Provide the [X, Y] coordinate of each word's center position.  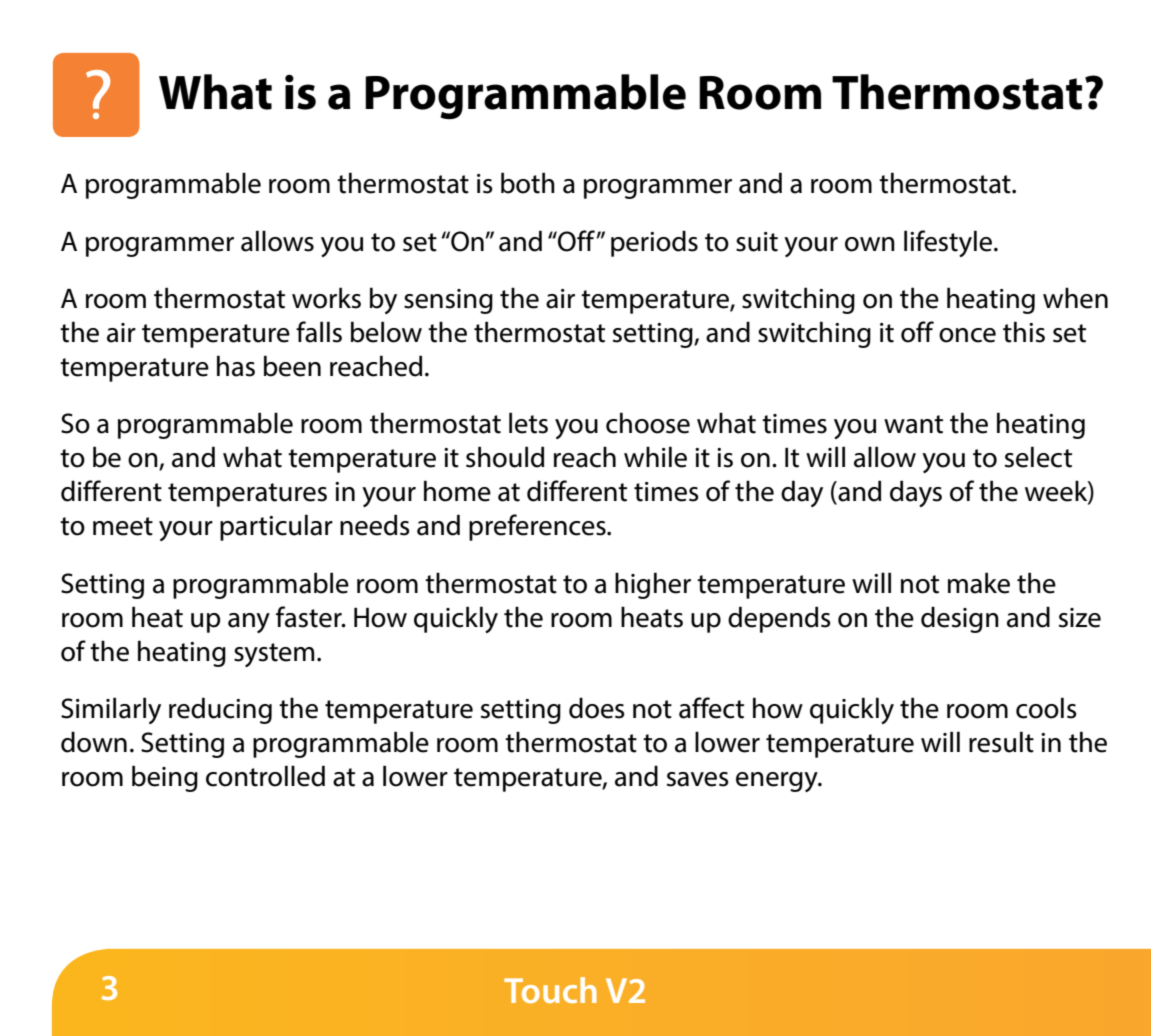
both [528, 183]
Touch [550, 990]
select [1038, 457]
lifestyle [949, 243]
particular [276, 527]
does [597, 708]
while [655, 457]
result [1001, 742]
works [326, 298]
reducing [220, 710]
